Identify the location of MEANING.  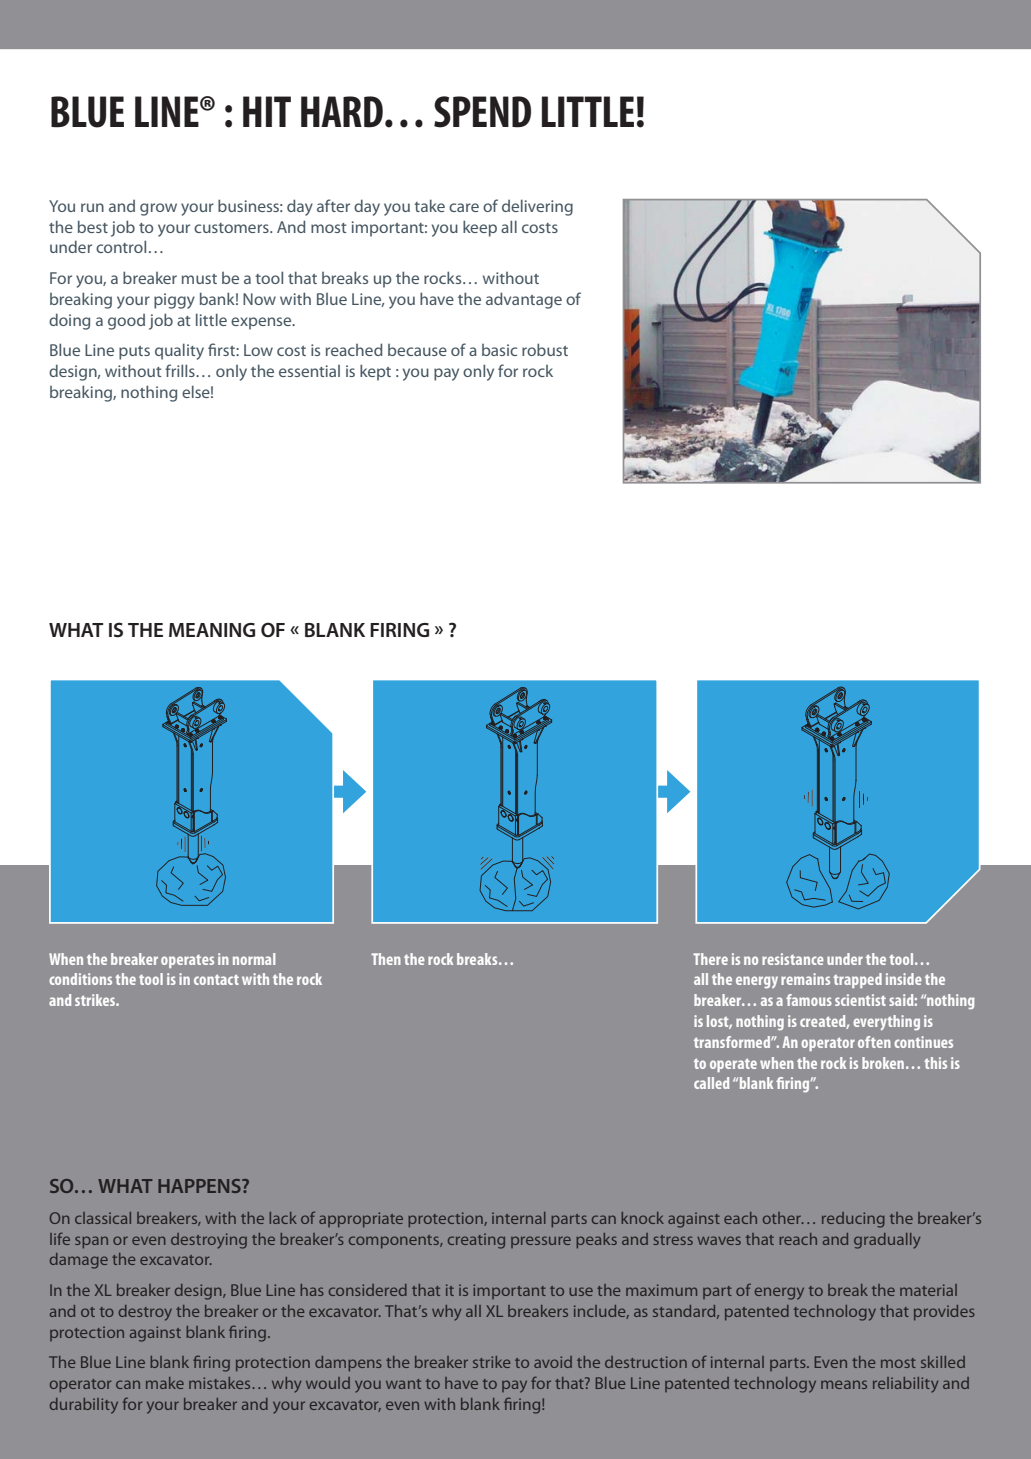
(212, 630).
